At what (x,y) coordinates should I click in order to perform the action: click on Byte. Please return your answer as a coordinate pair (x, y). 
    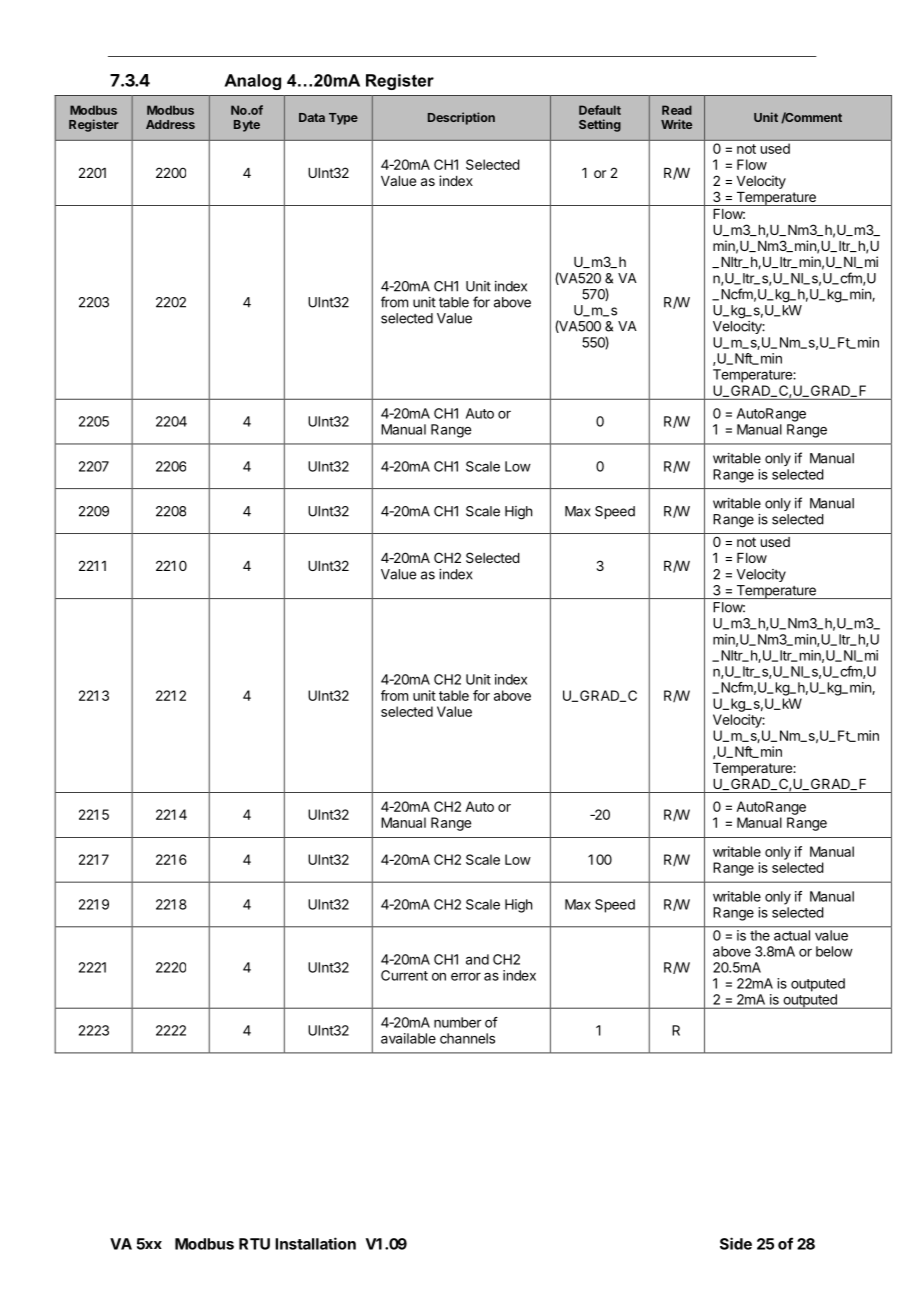
    Looking at the image, I should click on (247, 126).
